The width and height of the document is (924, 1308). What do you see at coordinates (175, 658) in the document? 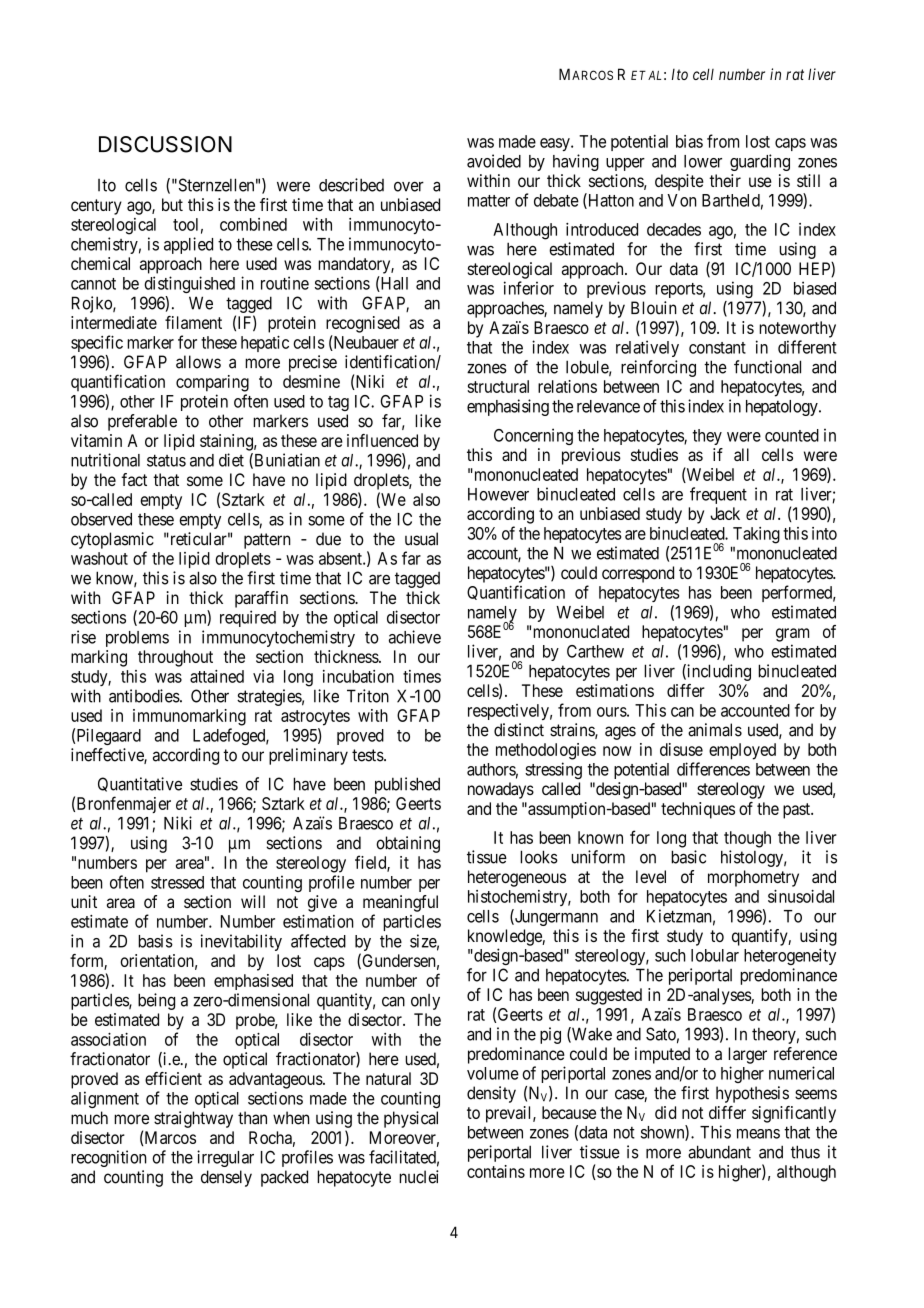
I see `throughout` at bounding box center [175, 658].
